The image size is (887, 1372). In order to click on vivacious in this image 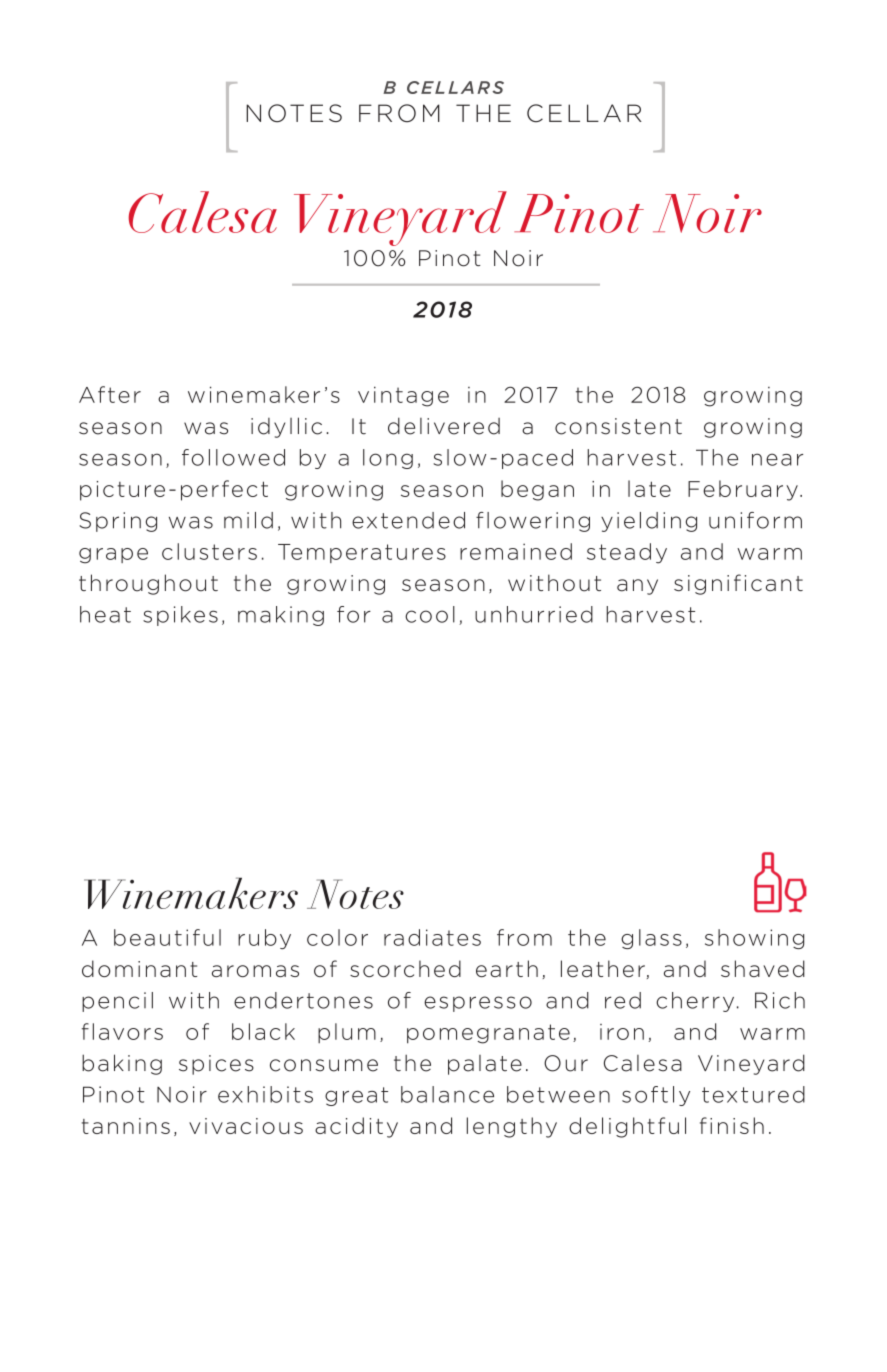, I will do `click(246, 1126)`.
